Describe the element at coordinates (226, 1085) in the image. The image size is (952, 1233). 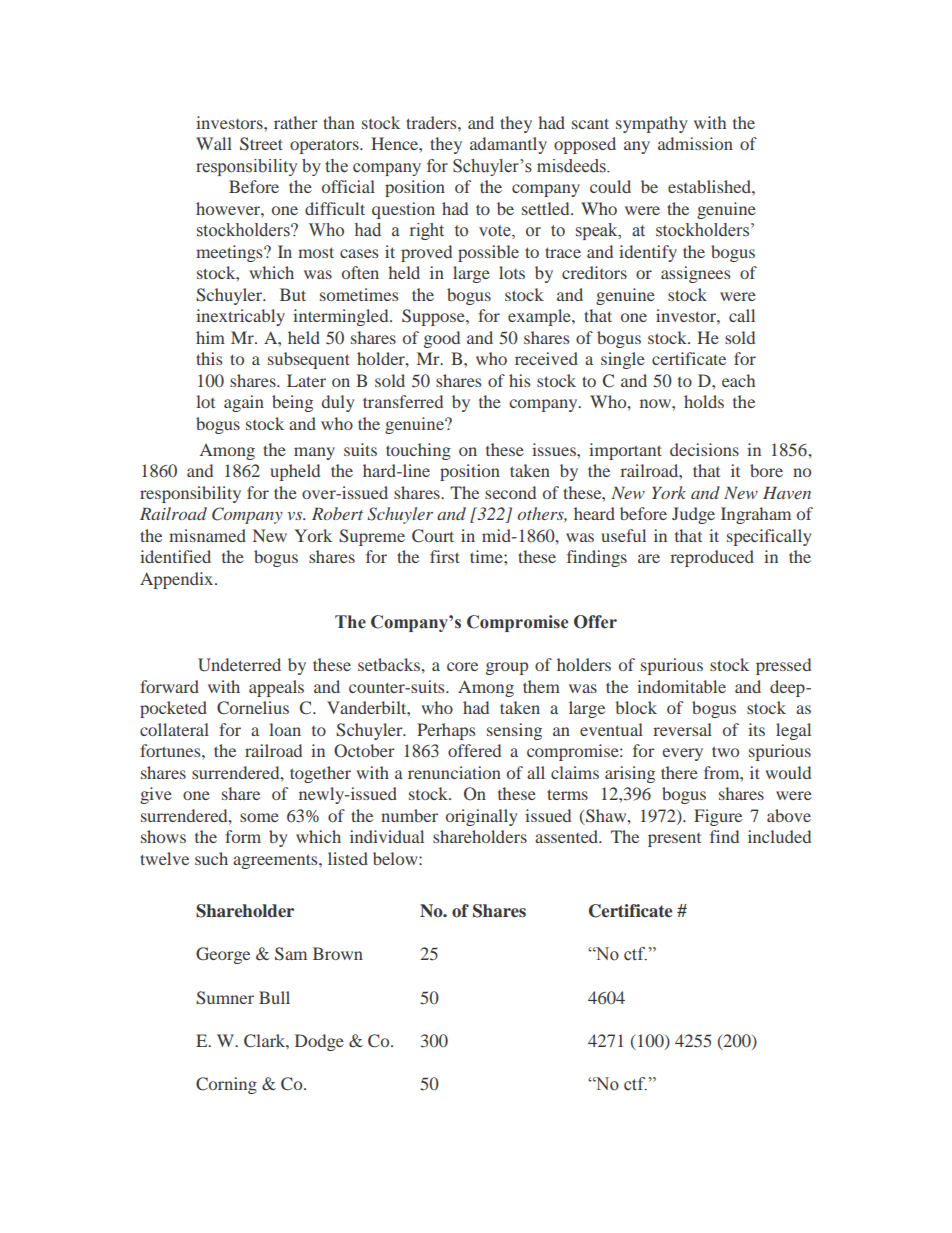
I see `Corning` at that location.
